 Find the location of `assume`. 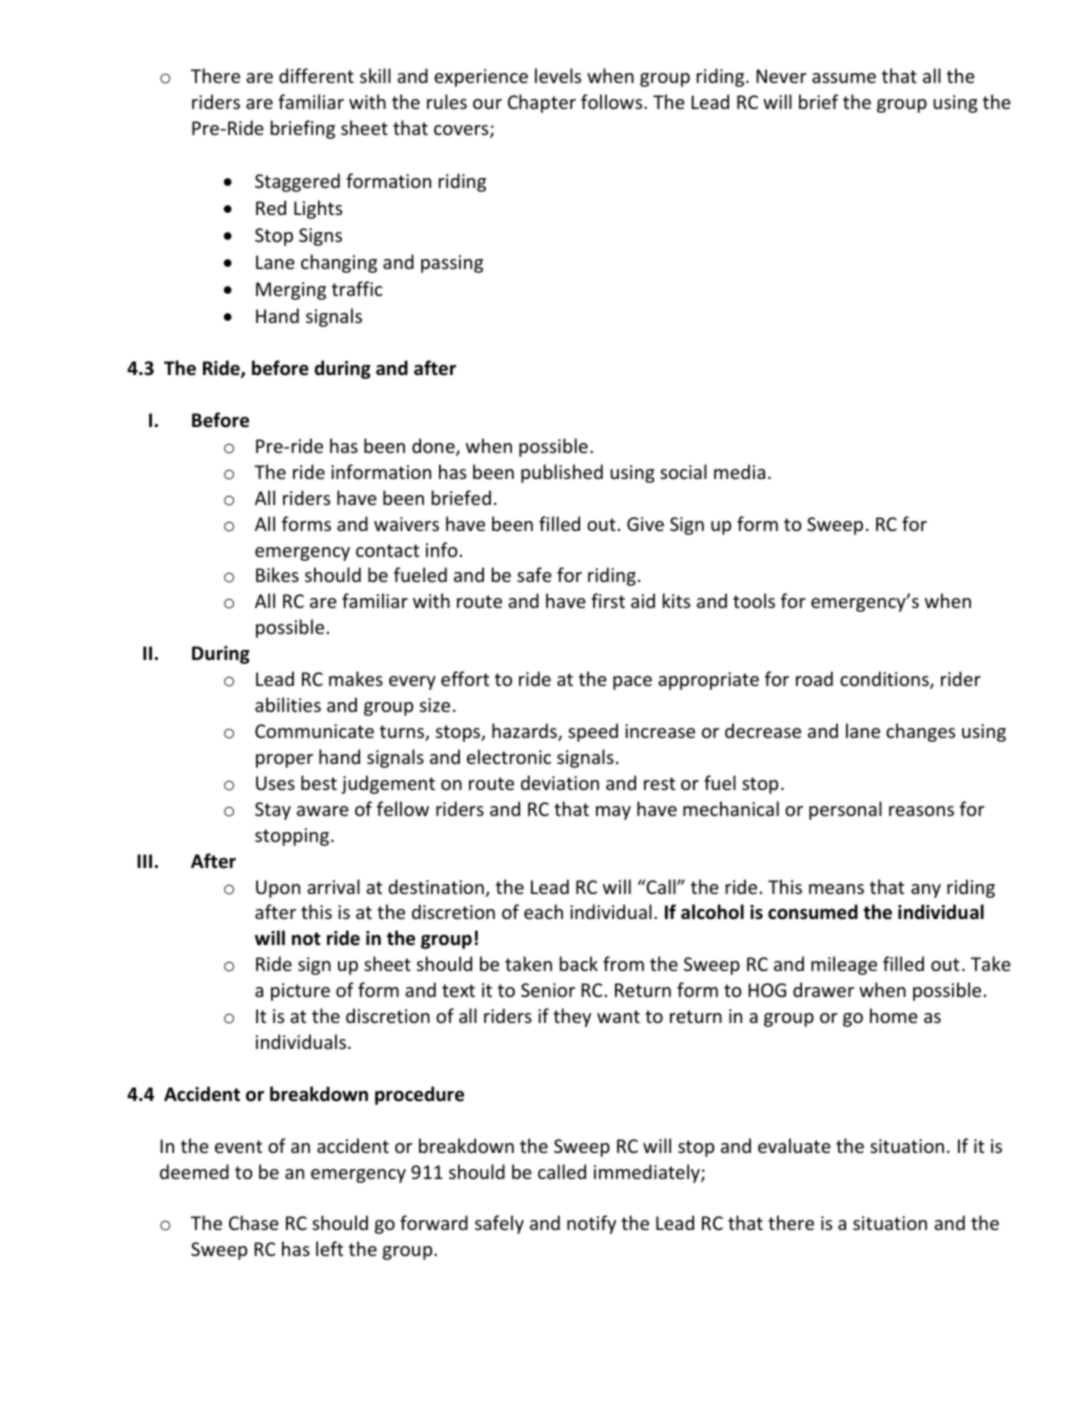

assume is located at coordinates (844, 78).
